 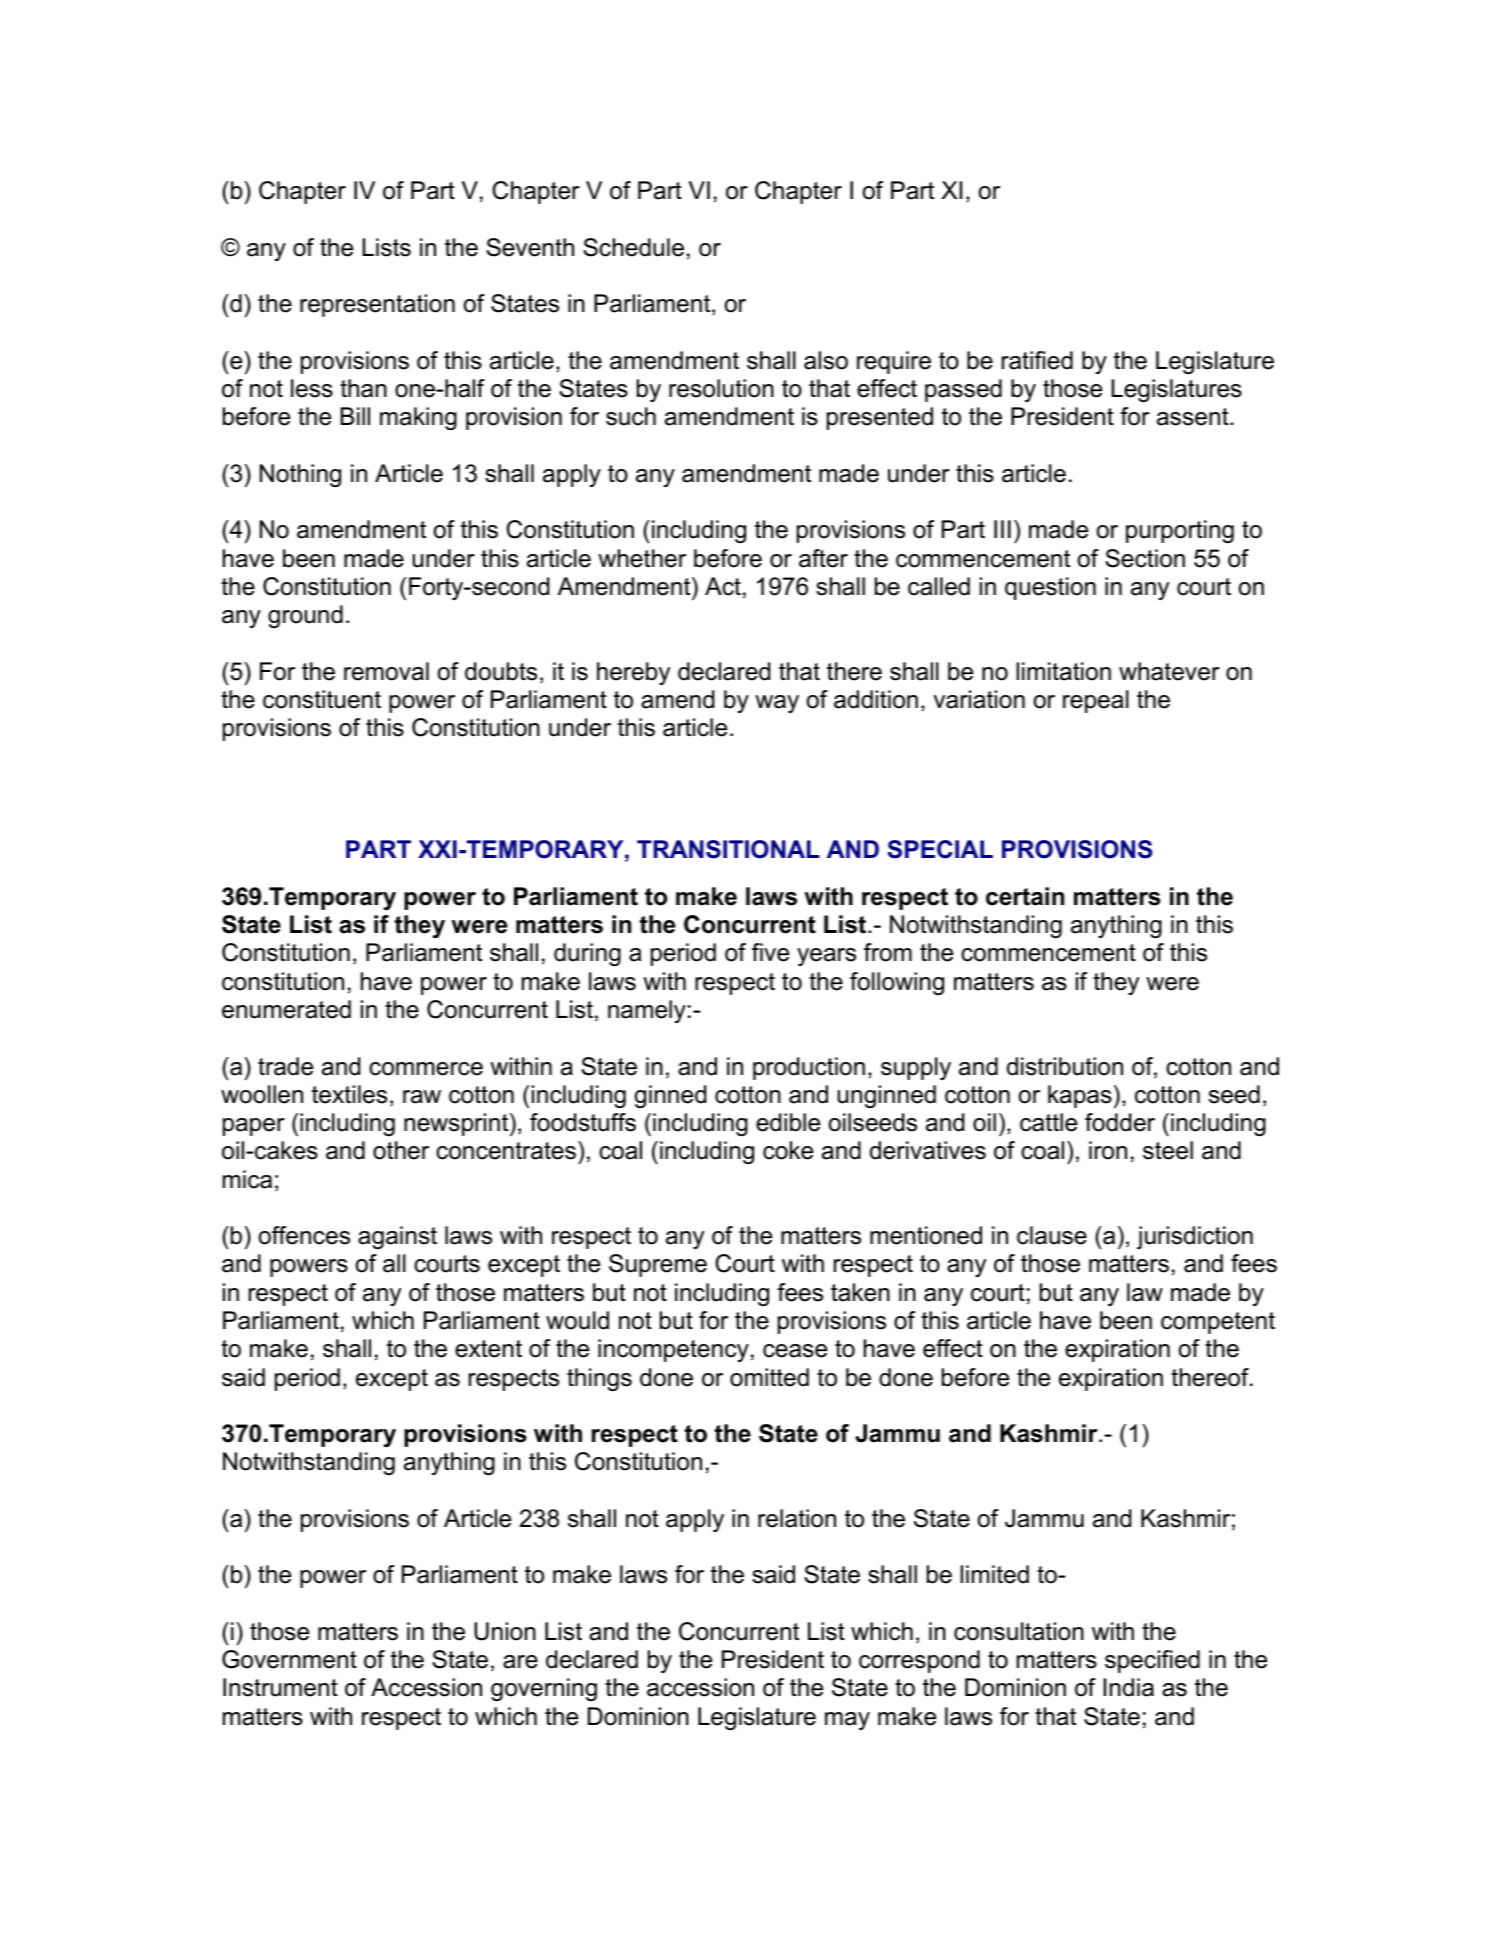 What do you see at coordinates (633, 247) in the screenshot?
I see `Schedule` at bounding box center [633, 247].
